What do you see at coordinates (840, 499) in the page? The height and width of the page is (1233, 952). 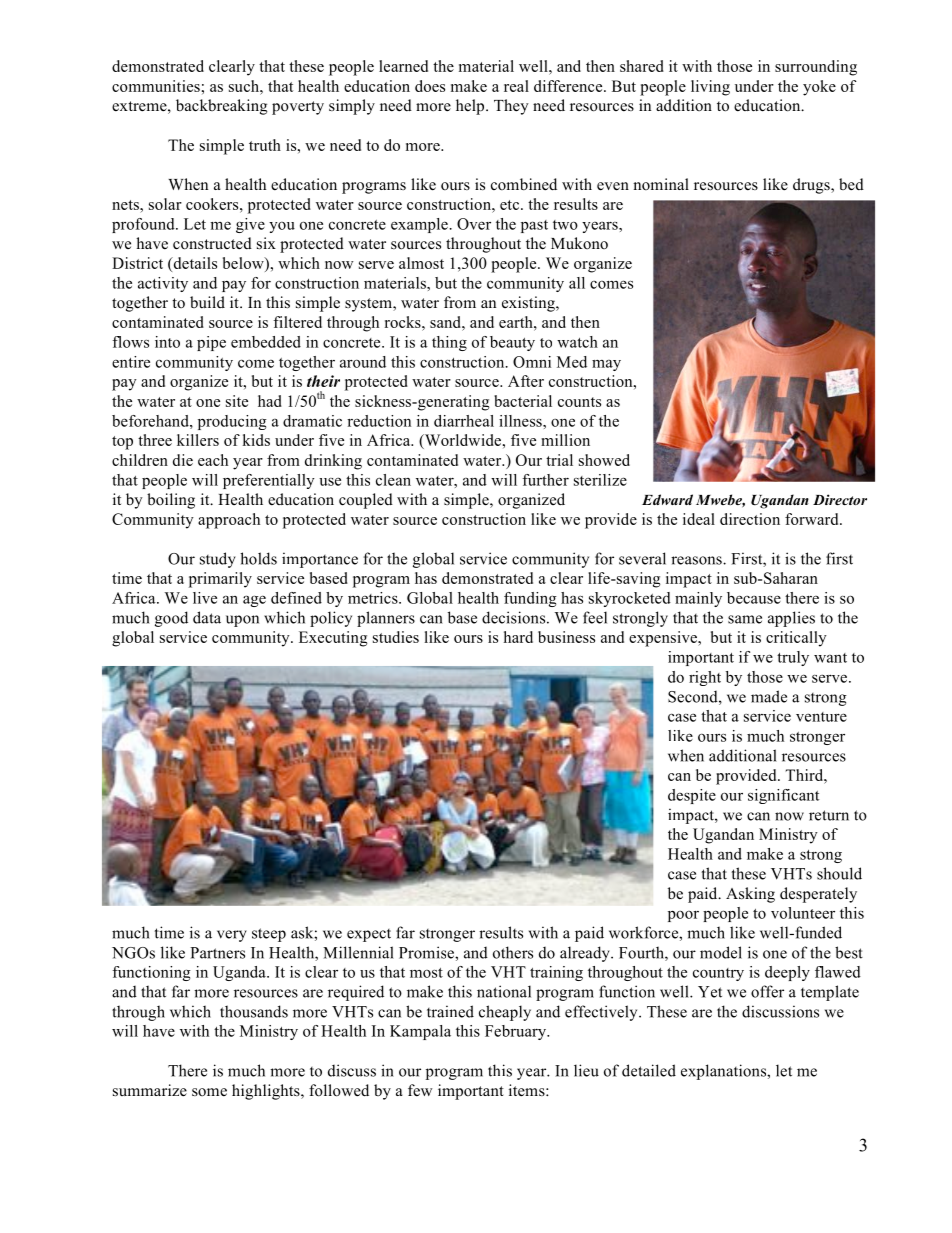 I see `Director` at bounding box center [840, 499].
